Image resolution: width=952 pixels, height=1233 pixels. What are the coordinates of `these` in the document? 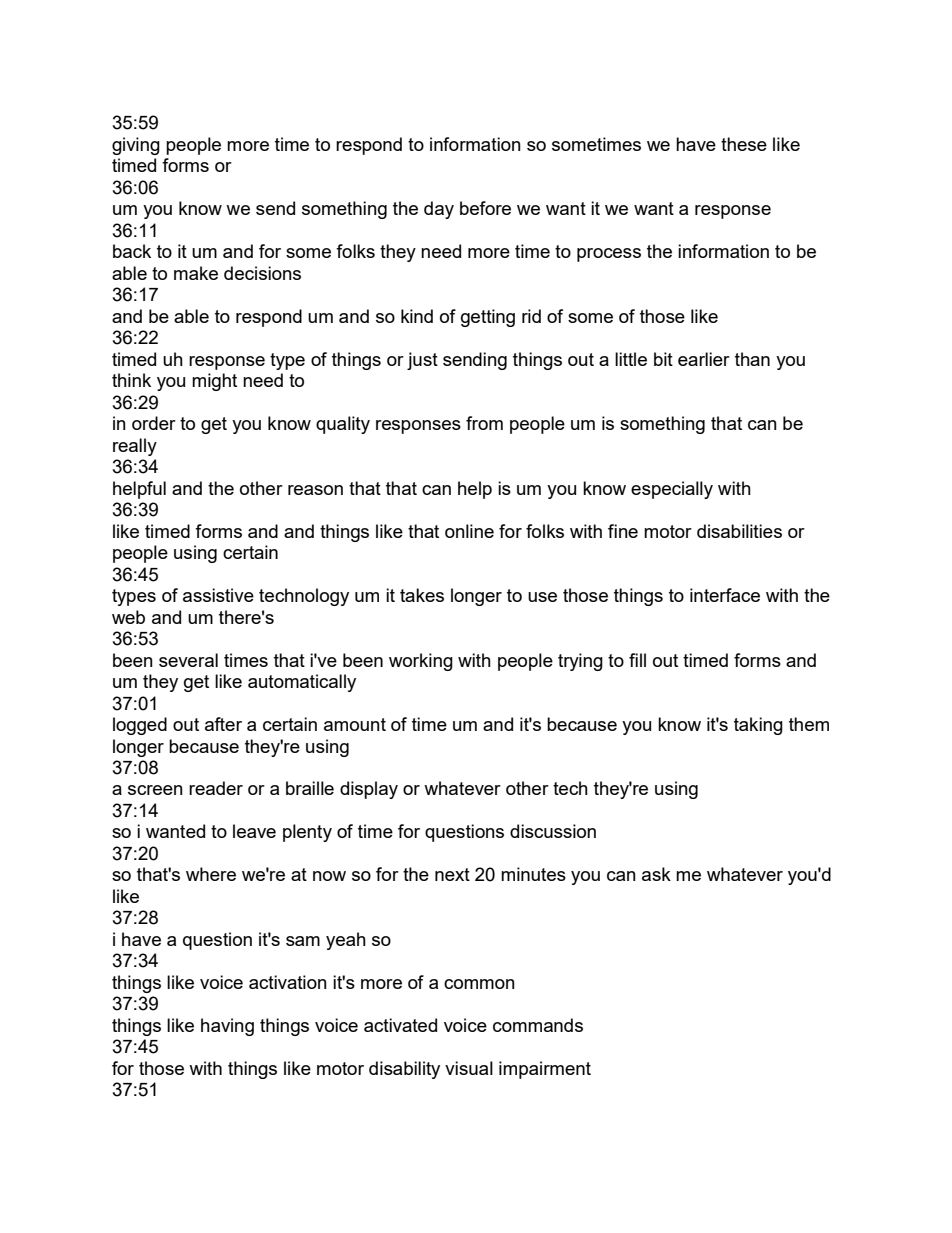 It's located at (744, 144).
